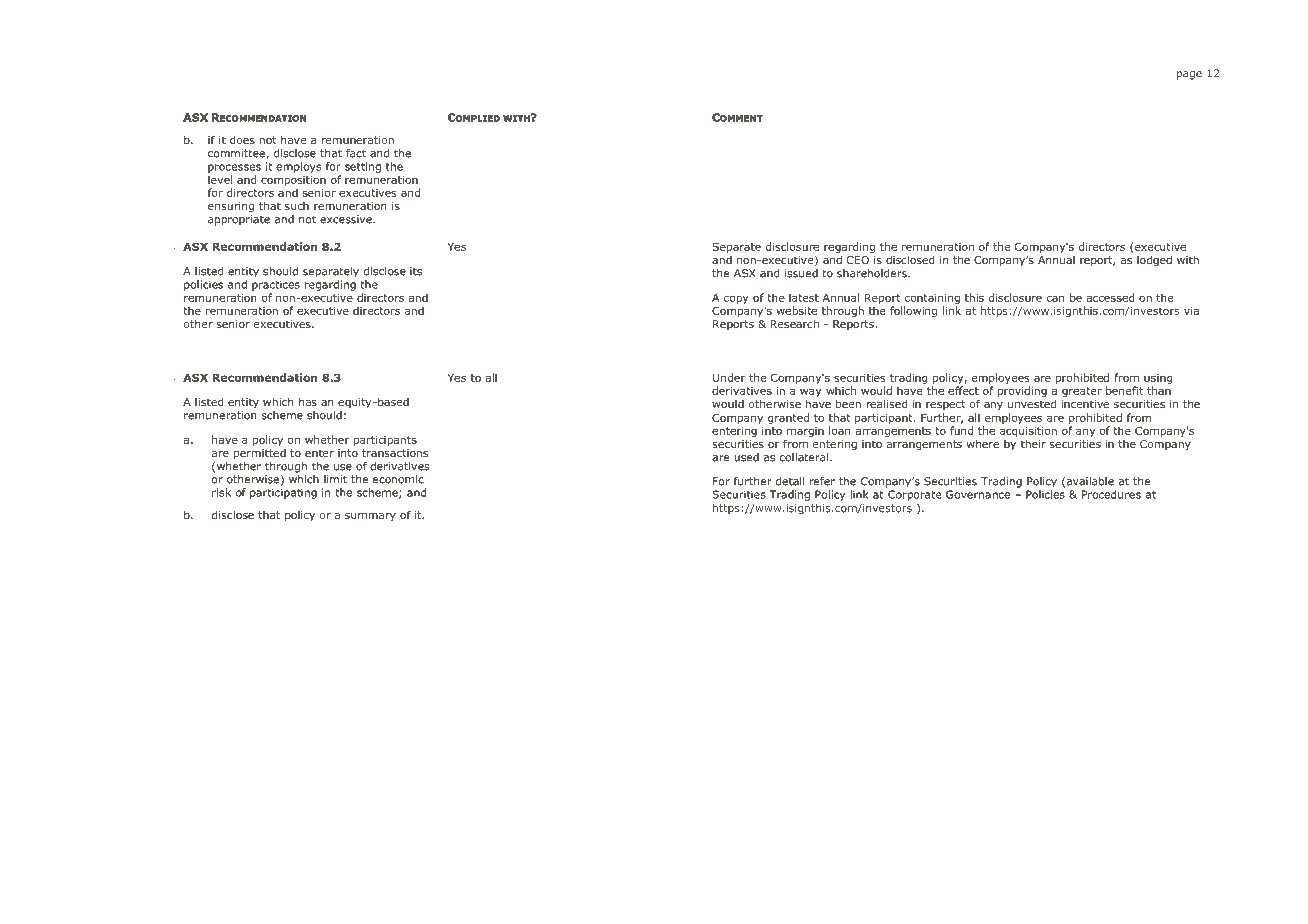  I want to click on copy, so click(736, 299).
